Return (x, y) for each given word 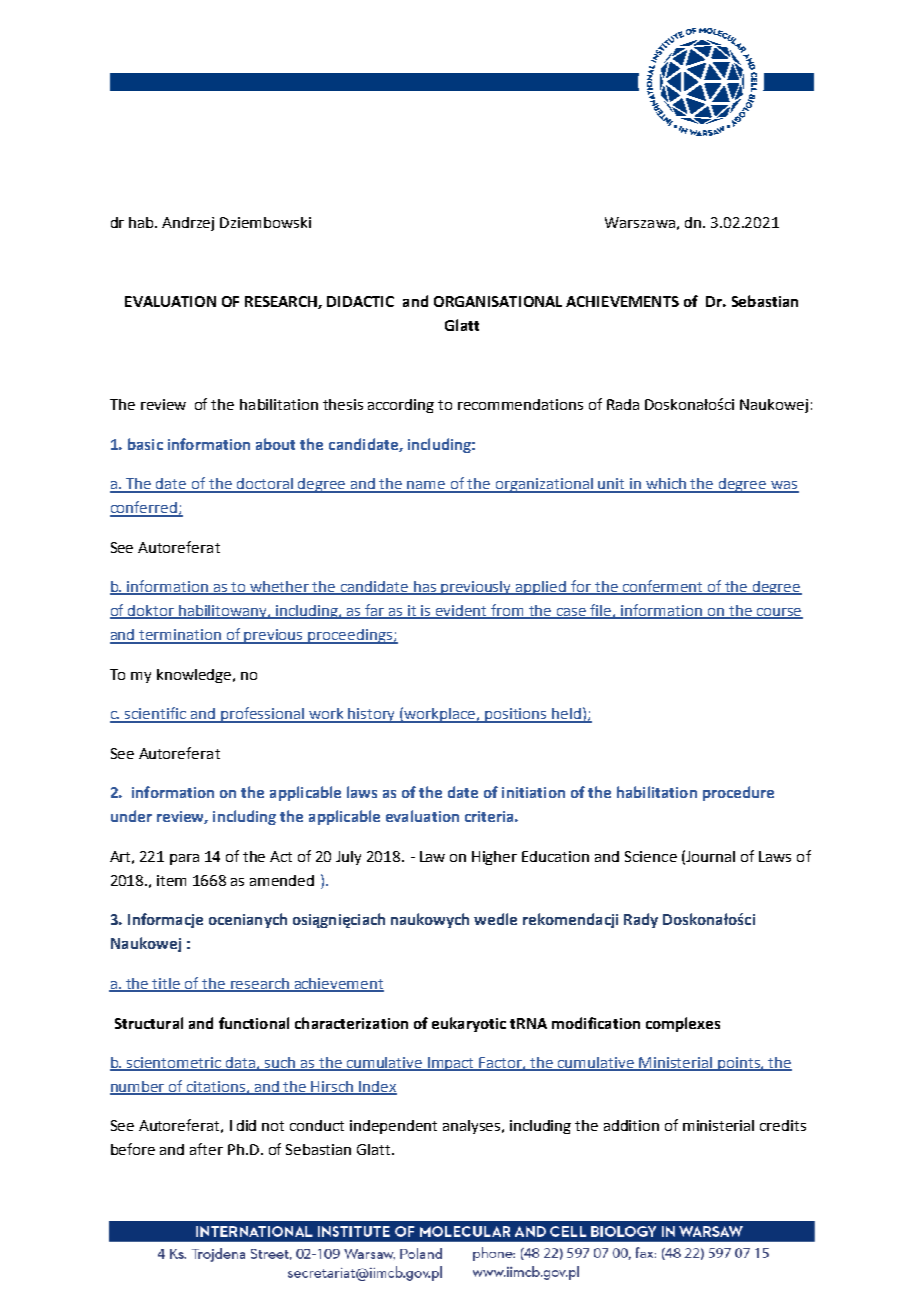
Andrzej (188, 224)
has (425, 588)
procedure (738, 793)
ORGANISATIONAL (498, 301)
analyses (473, 1127)
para (184, 859)
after (206, 1149)
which (666, 485)
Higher (494, 858)
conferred (144, 508)
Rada (623, 404)
